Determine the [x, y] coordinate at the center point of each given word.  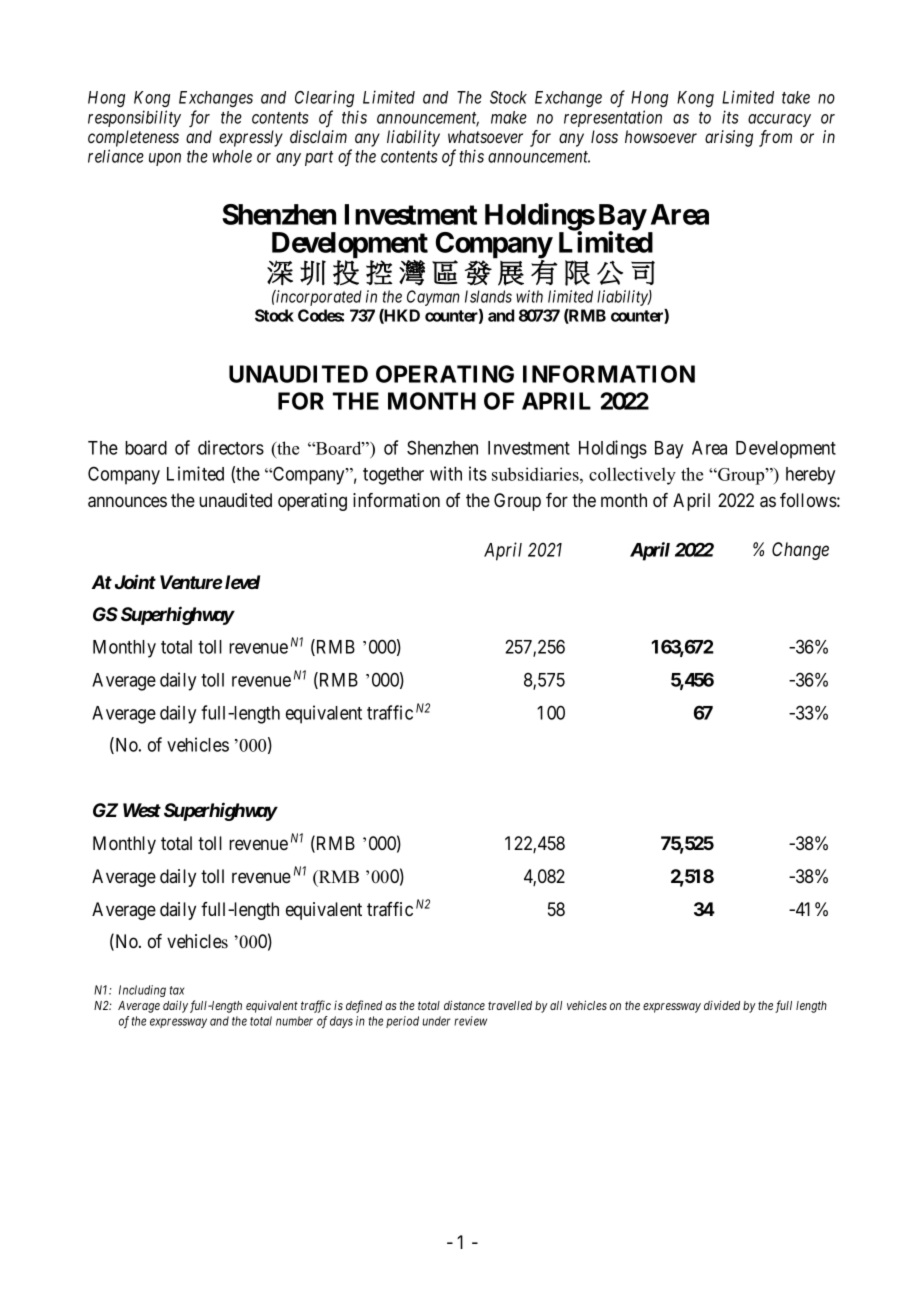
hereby [810, 476]
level [242, 582]
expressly [251, 138]
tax [177, 990]
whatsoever [485, 136]
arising [729, 138]
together [393, 476]
